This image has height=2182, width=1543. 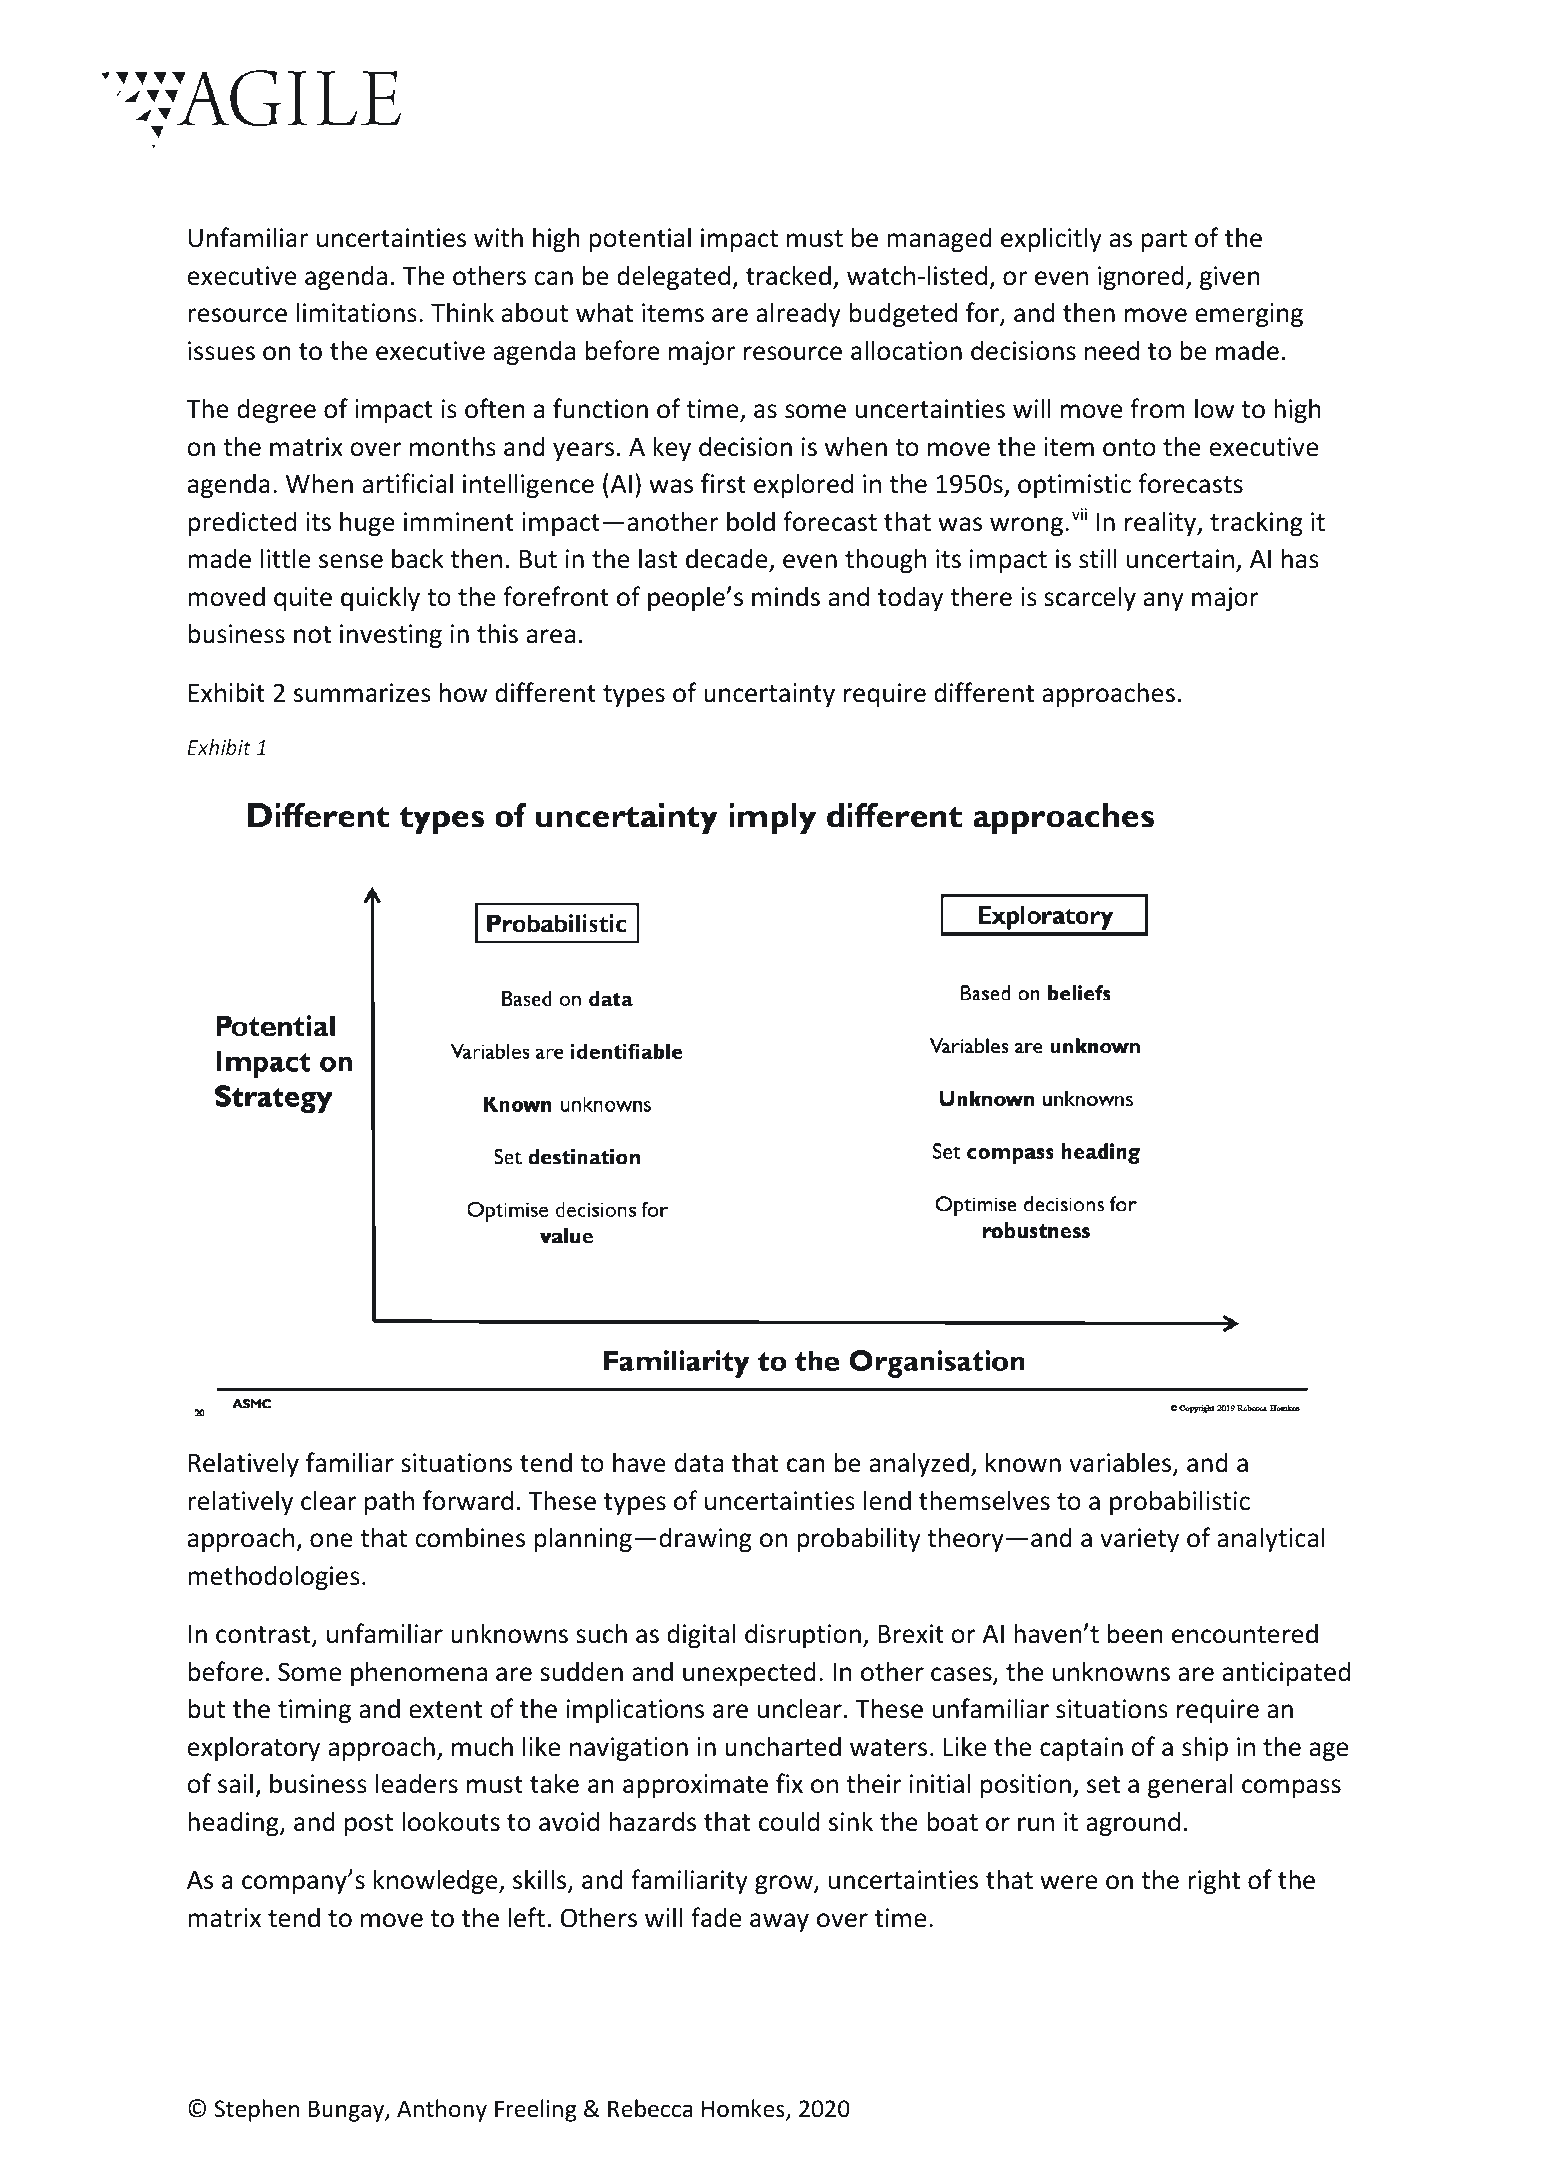 What do you see at coordinates (1180, 1502) in the image?
I see `probabilistic` at bounding box center [1180, 1502].
